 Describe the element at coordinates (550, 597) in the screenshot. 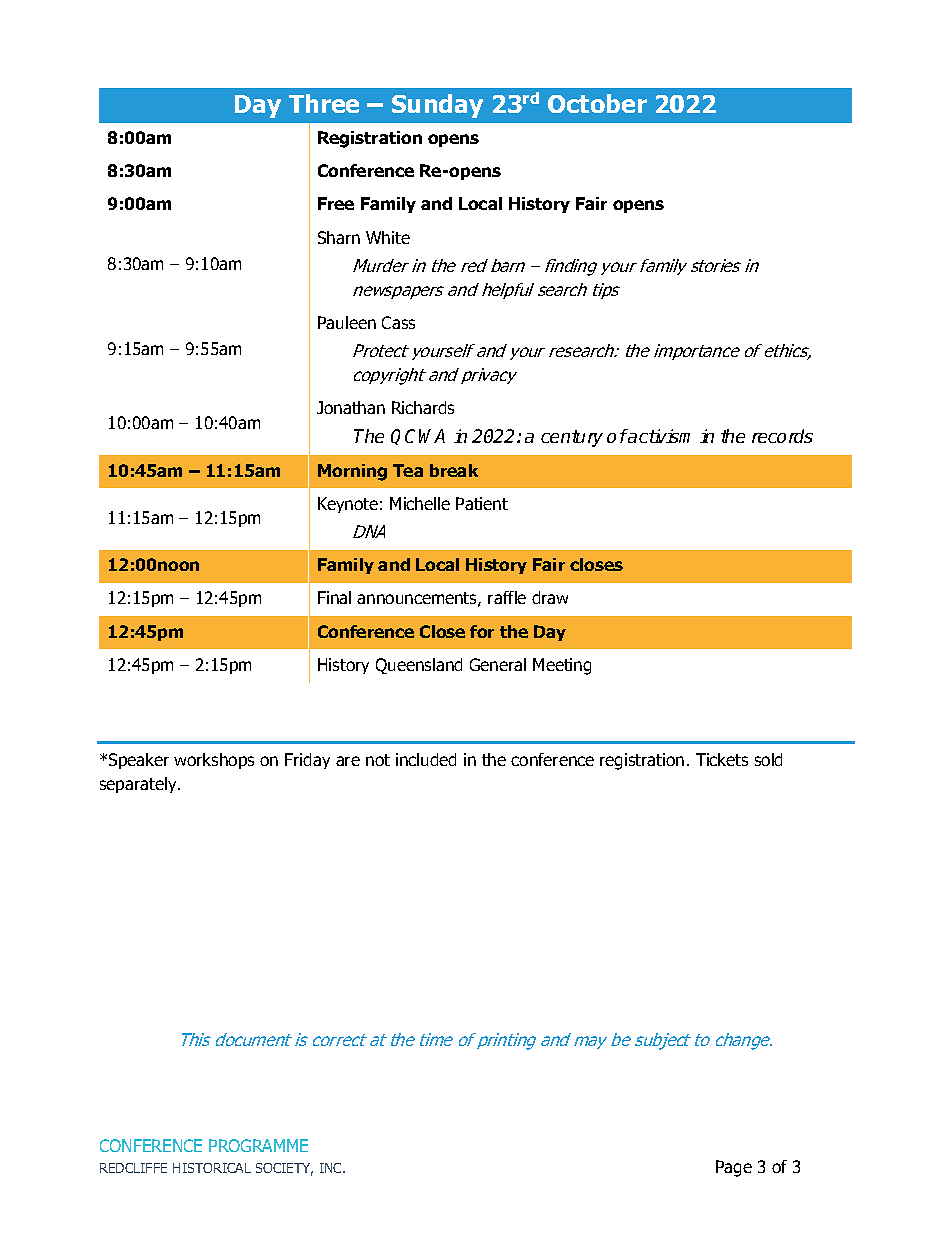

I see `draw` at that location.
